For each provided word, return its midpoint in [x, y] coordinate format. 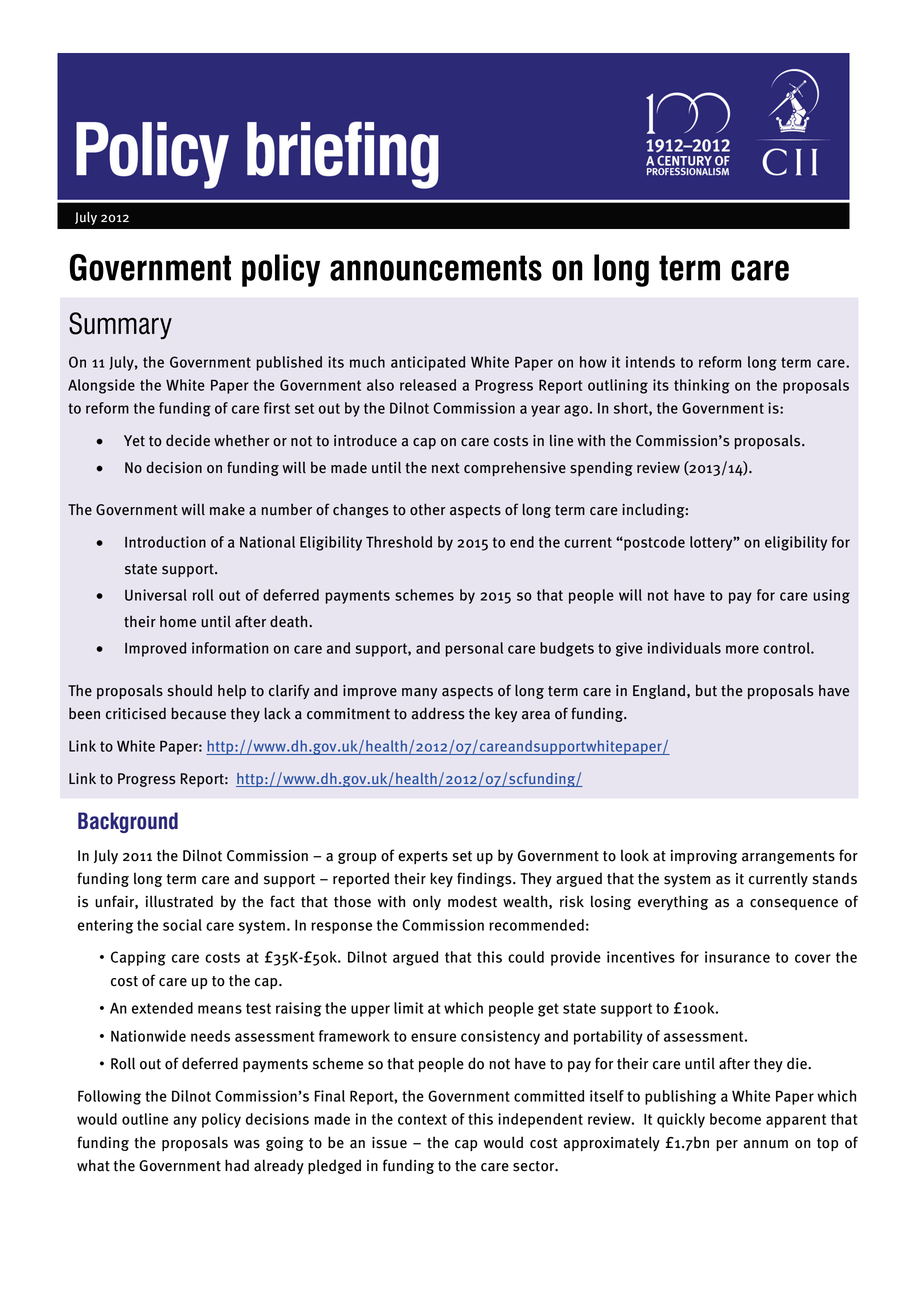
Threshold [399, 542]
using [831, 596]
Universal [156, 595]
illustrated [179, 901]
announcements [436, 268]
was [247, 1144]
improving [704, 857]
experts [423, 857]
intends [650, 362]
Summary [120, 325]
